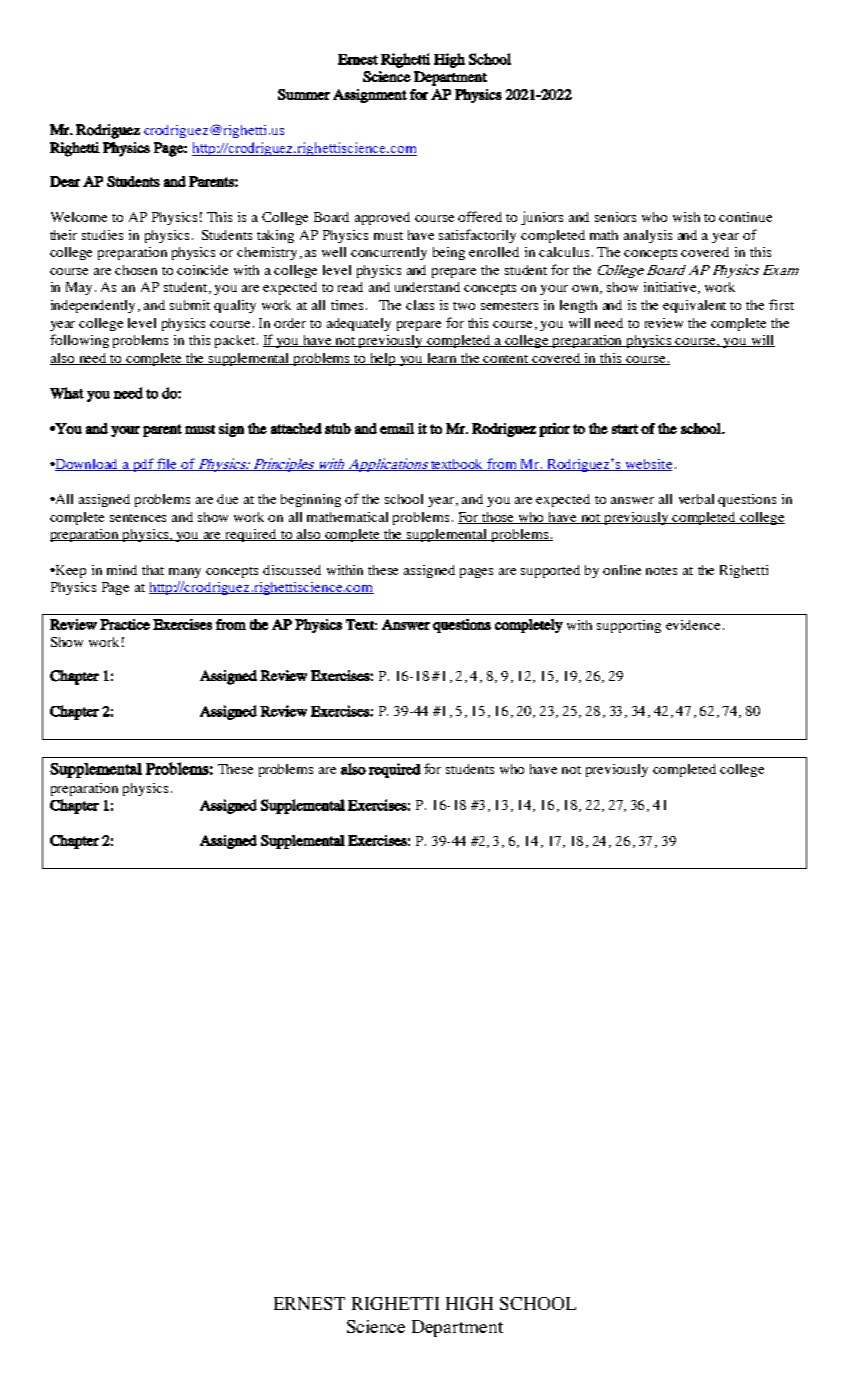 The image size is (849, 1400). I want to click on email, so click(397, 428).
